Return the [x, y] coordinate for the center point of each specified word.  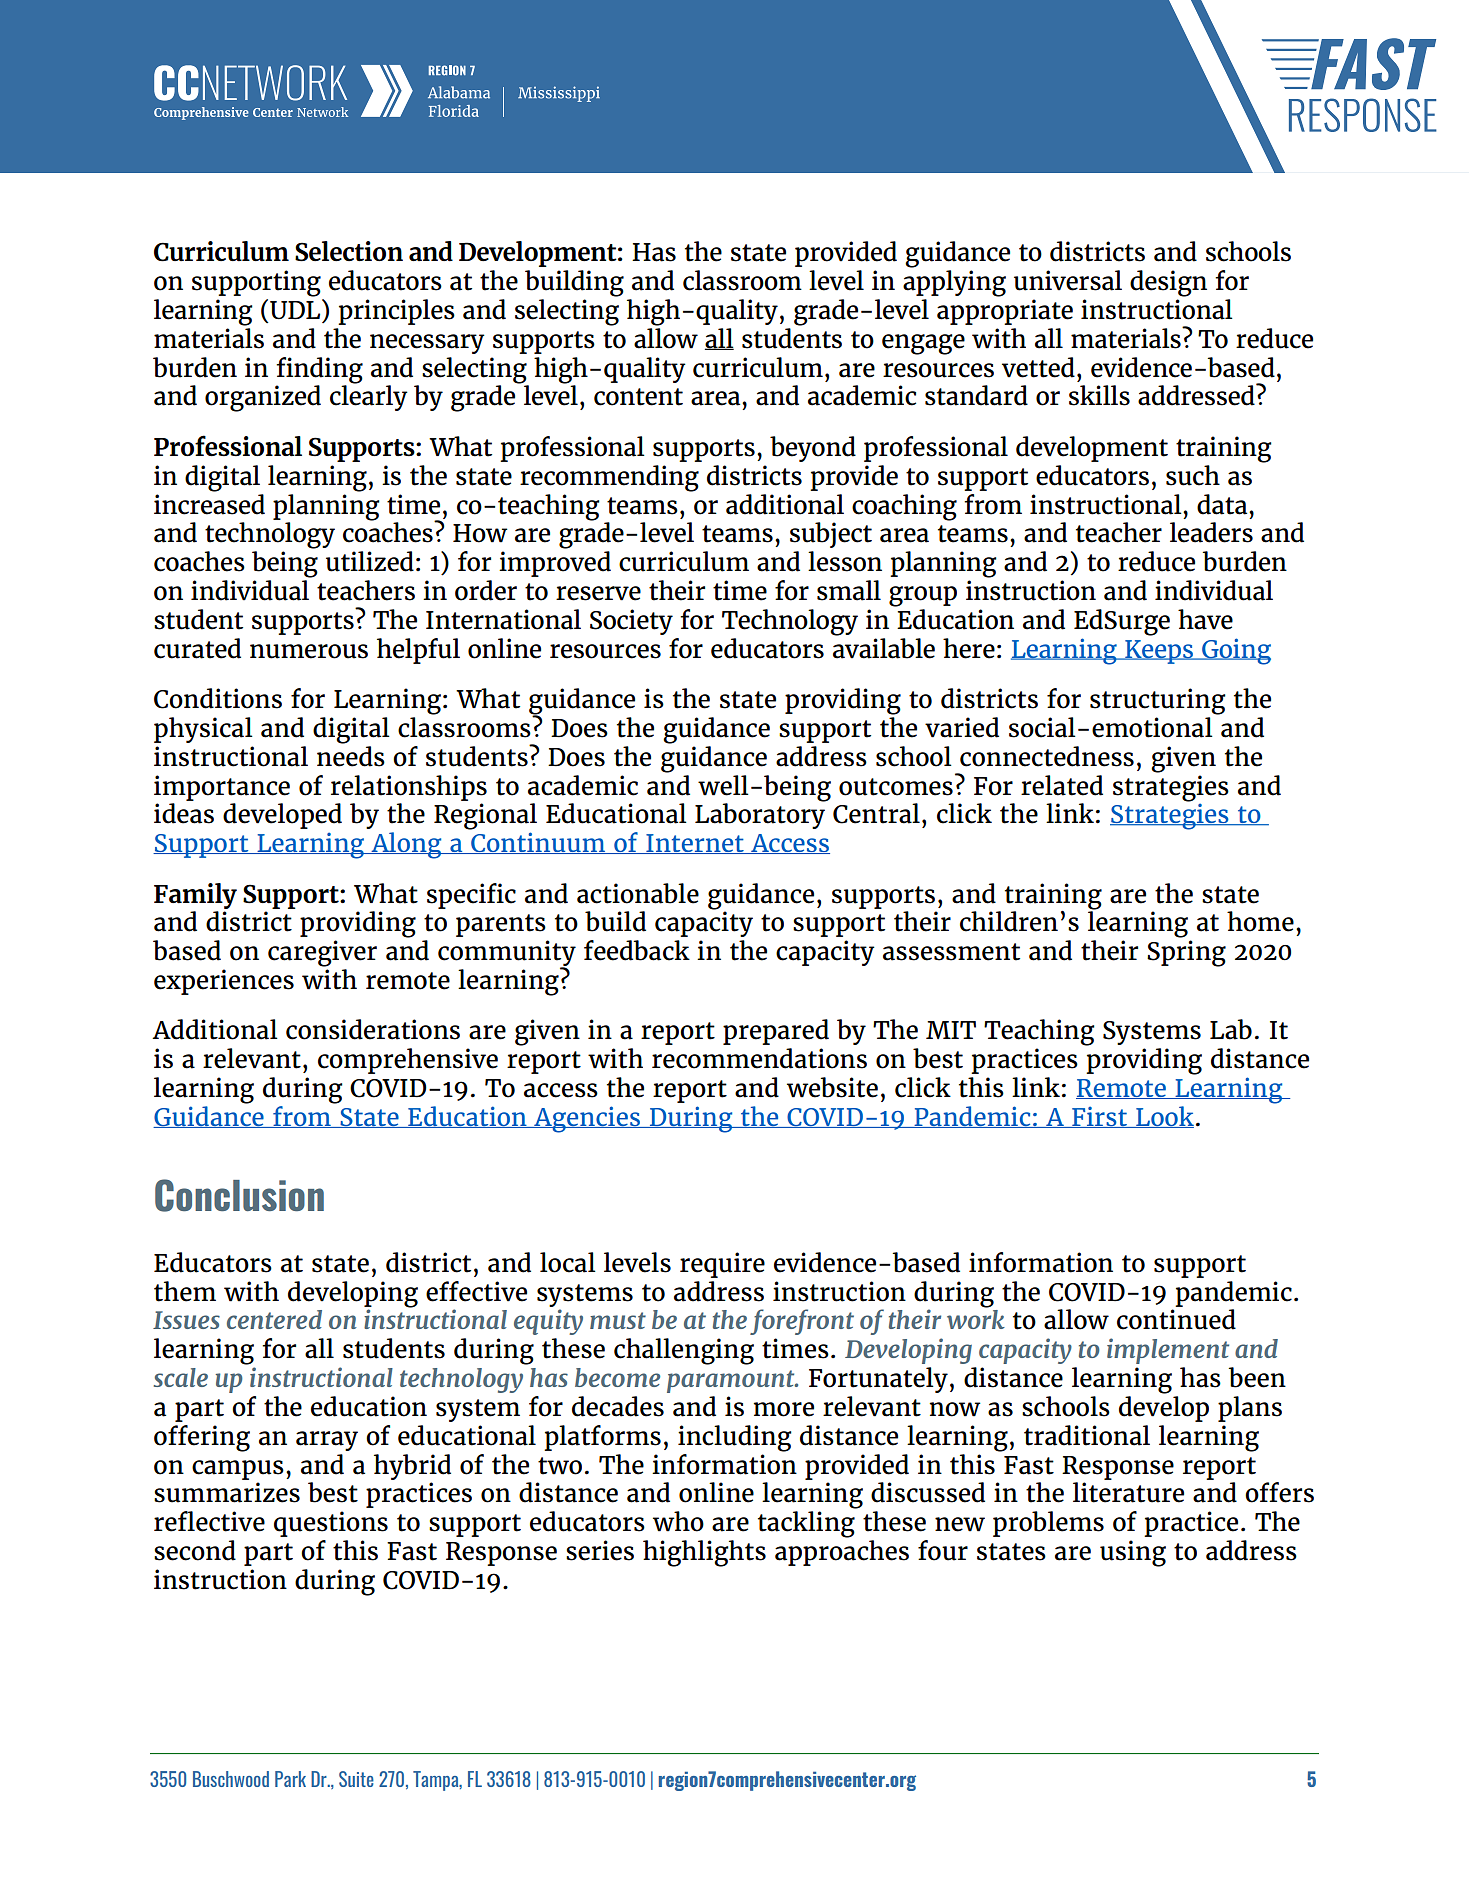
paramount [732, 1381]
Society [631, 622]
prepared [776, 1032]
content [638, 397]
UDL [296, 309]
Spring [1186, 953]
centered [274, 1319]
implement [1168, 1351]
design [1168, 283]
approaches [842, 1553]
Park [290, 1779]
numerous [309, 651]
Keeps [1159, 652]
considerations [373, 1029]
